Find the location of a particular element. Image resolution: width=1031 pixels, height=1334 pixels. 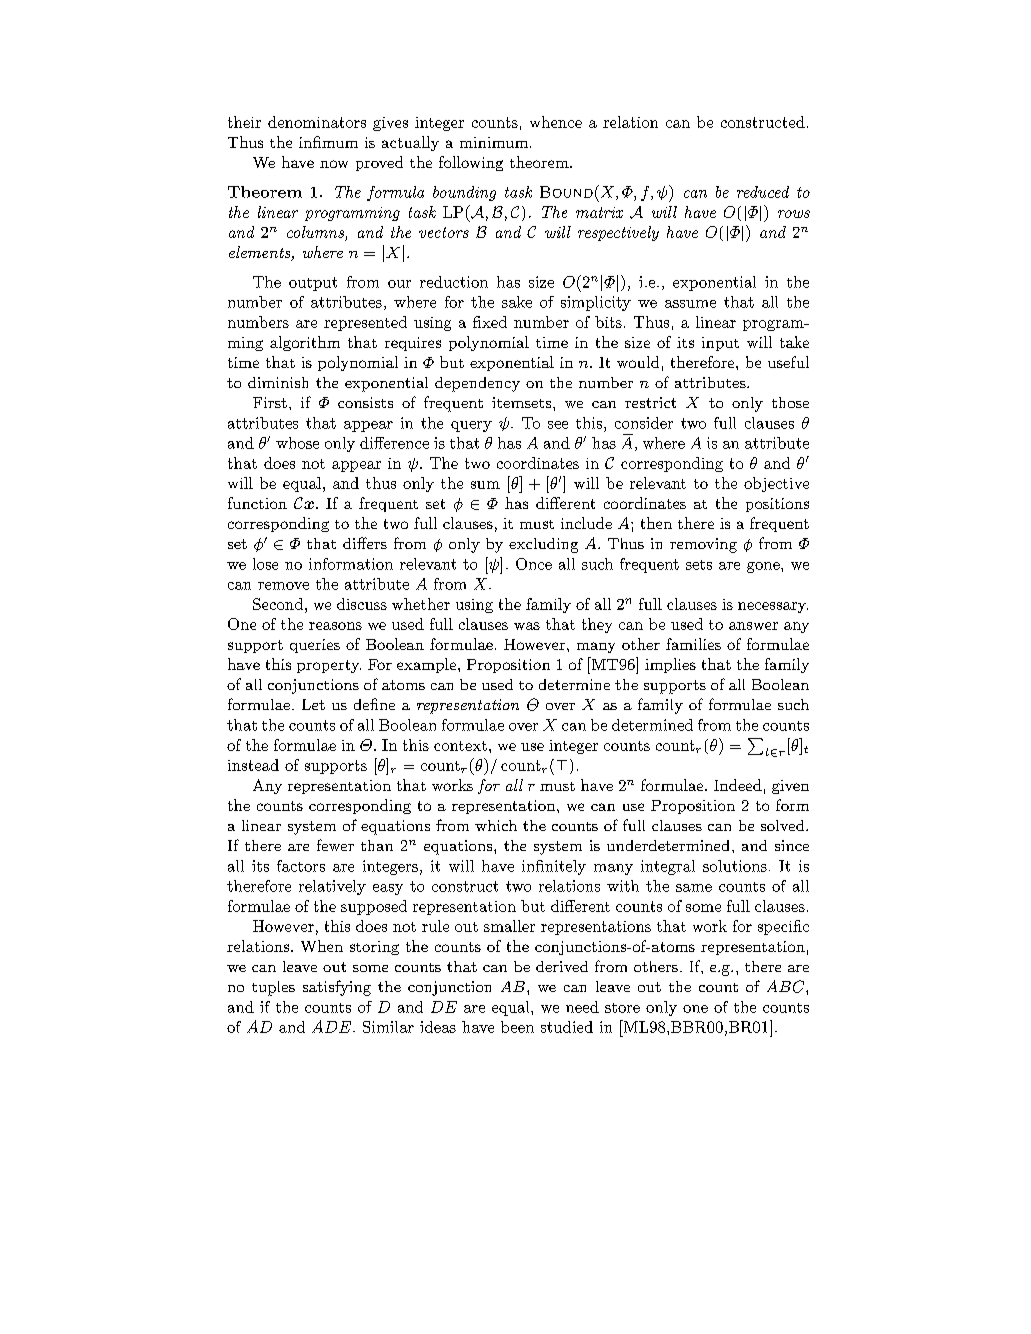

gone is located at coordinates (764, 567).
